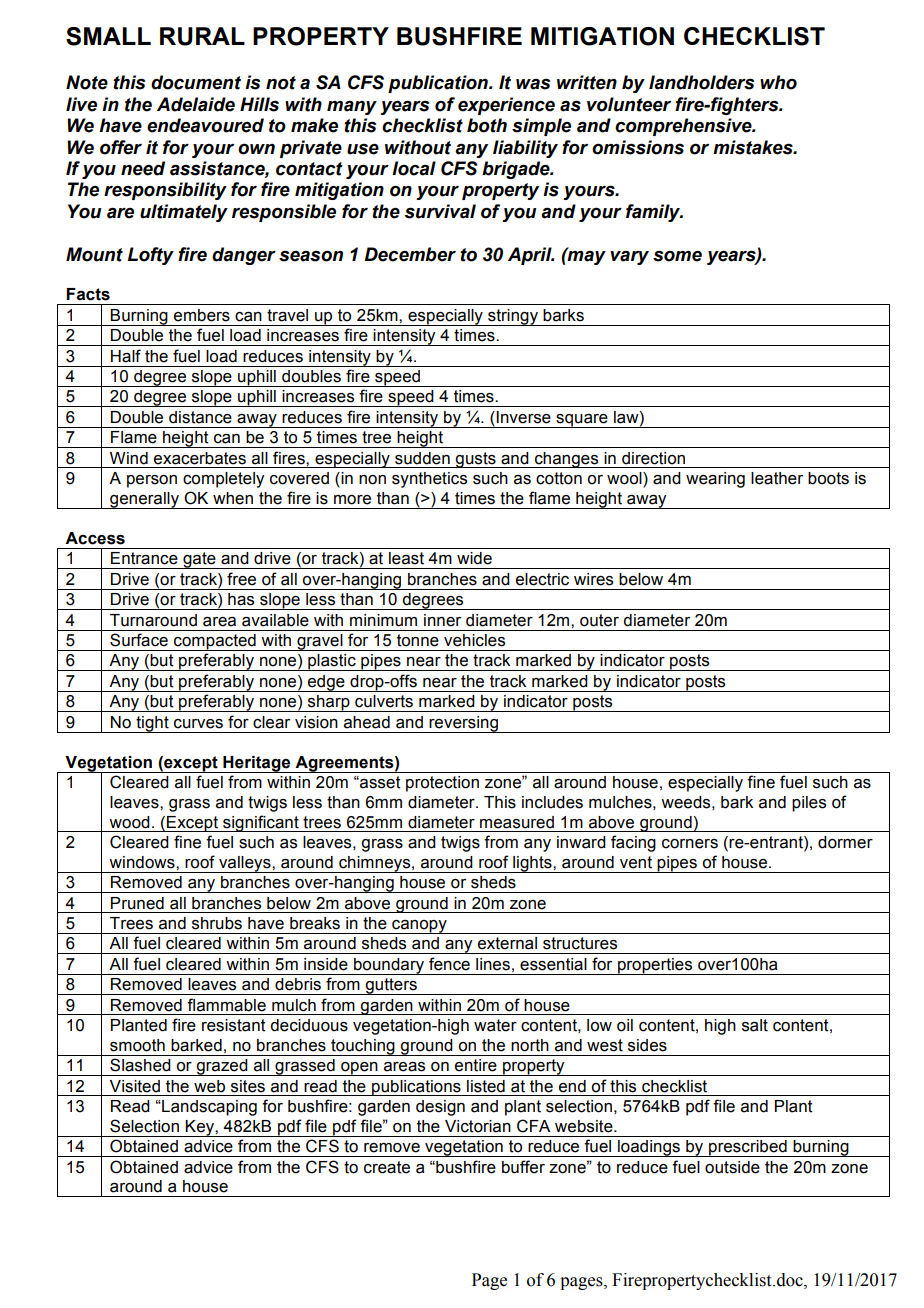 This screenshot has height=1308, width=924. Describe the element at coordinates (777, 478) in the screenshot. I see `leather` at that location.
